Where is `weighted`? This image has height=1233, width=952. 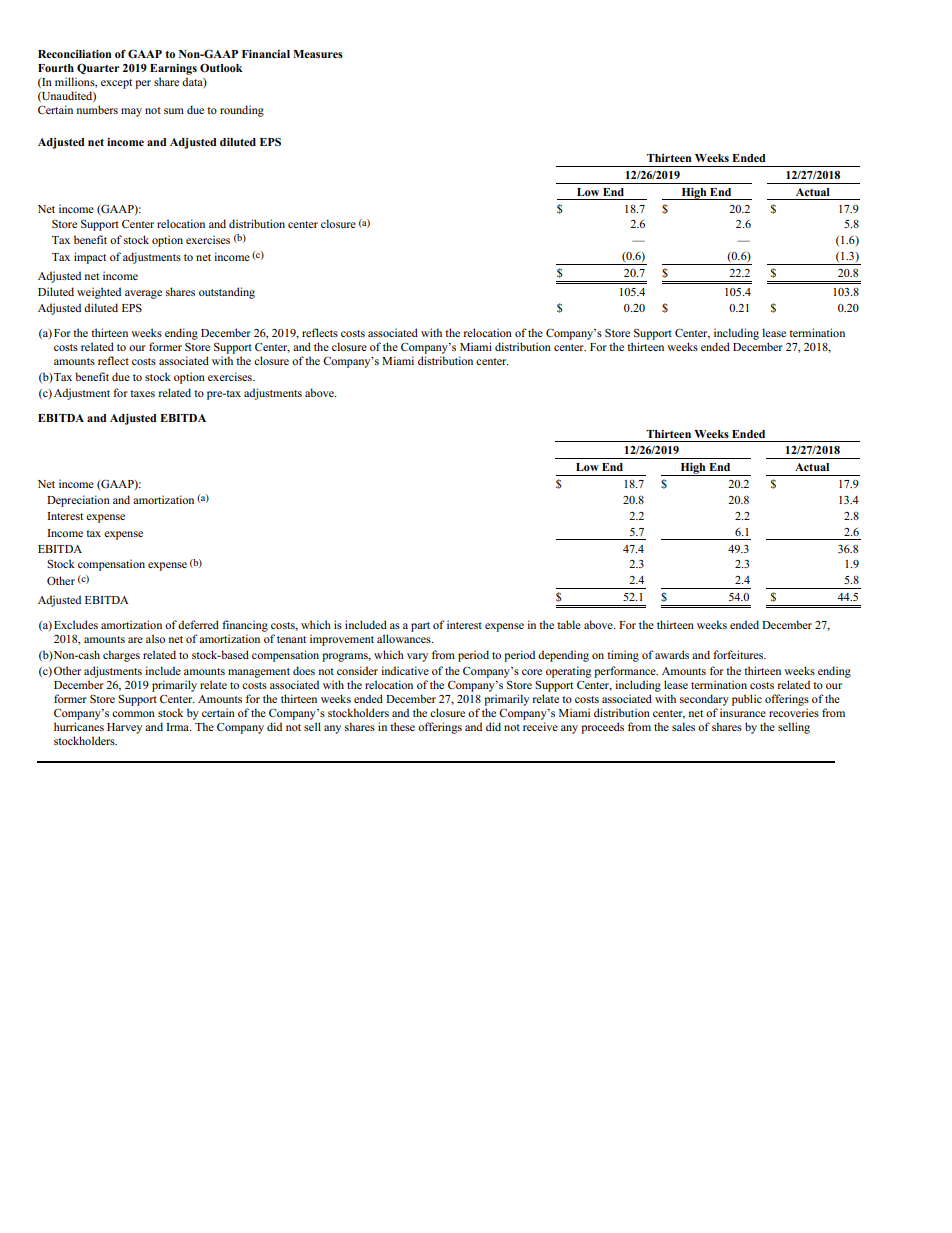 weighted is located at coordinates (99, 293).
